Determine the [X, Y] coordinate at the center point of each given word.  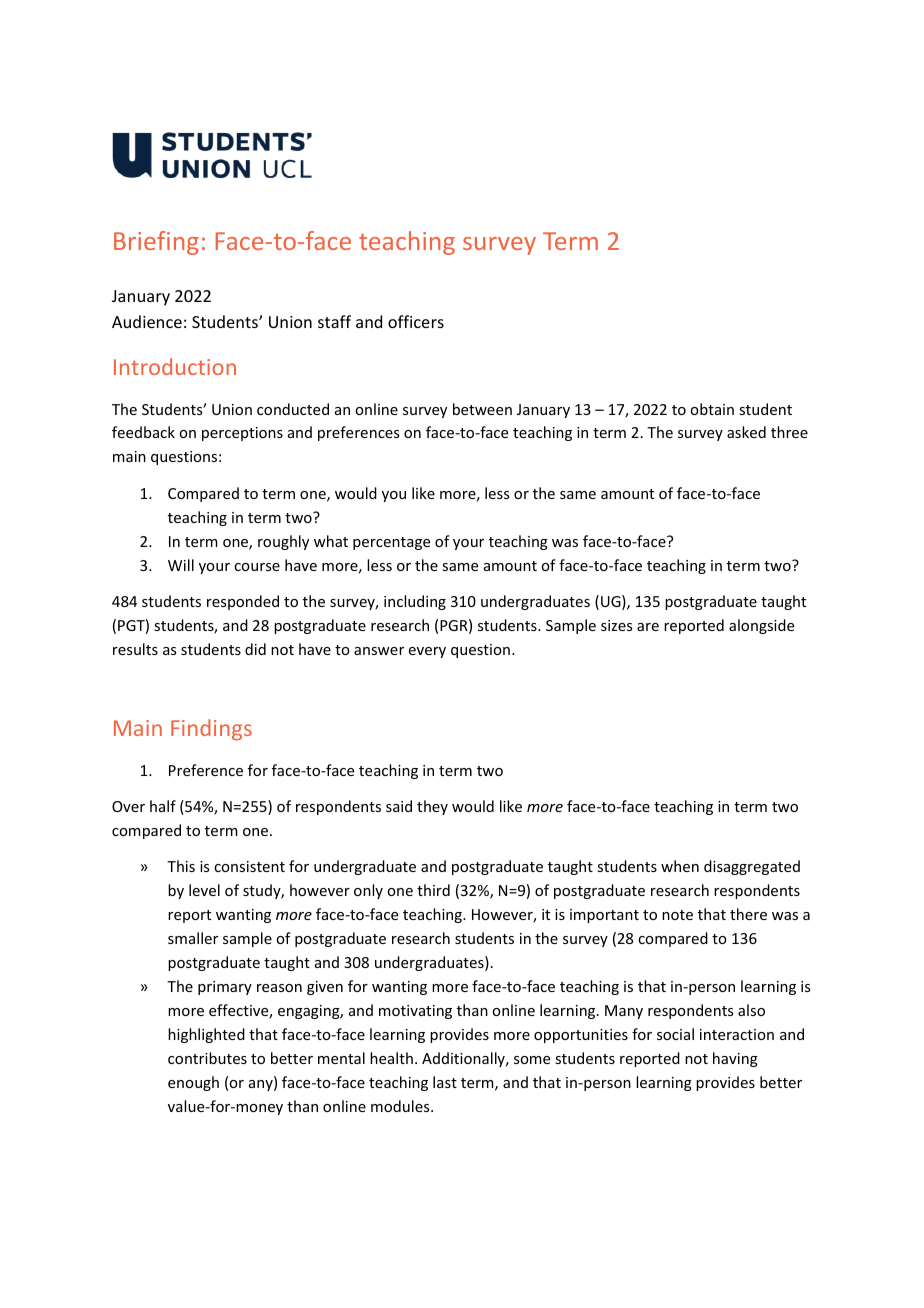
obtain [712, 409]
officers [416, 321]
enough [193, 1083]
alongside [761, 626]
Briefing [156, 243]
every [427, 652]
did [255, 649]
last [445, 1082]
